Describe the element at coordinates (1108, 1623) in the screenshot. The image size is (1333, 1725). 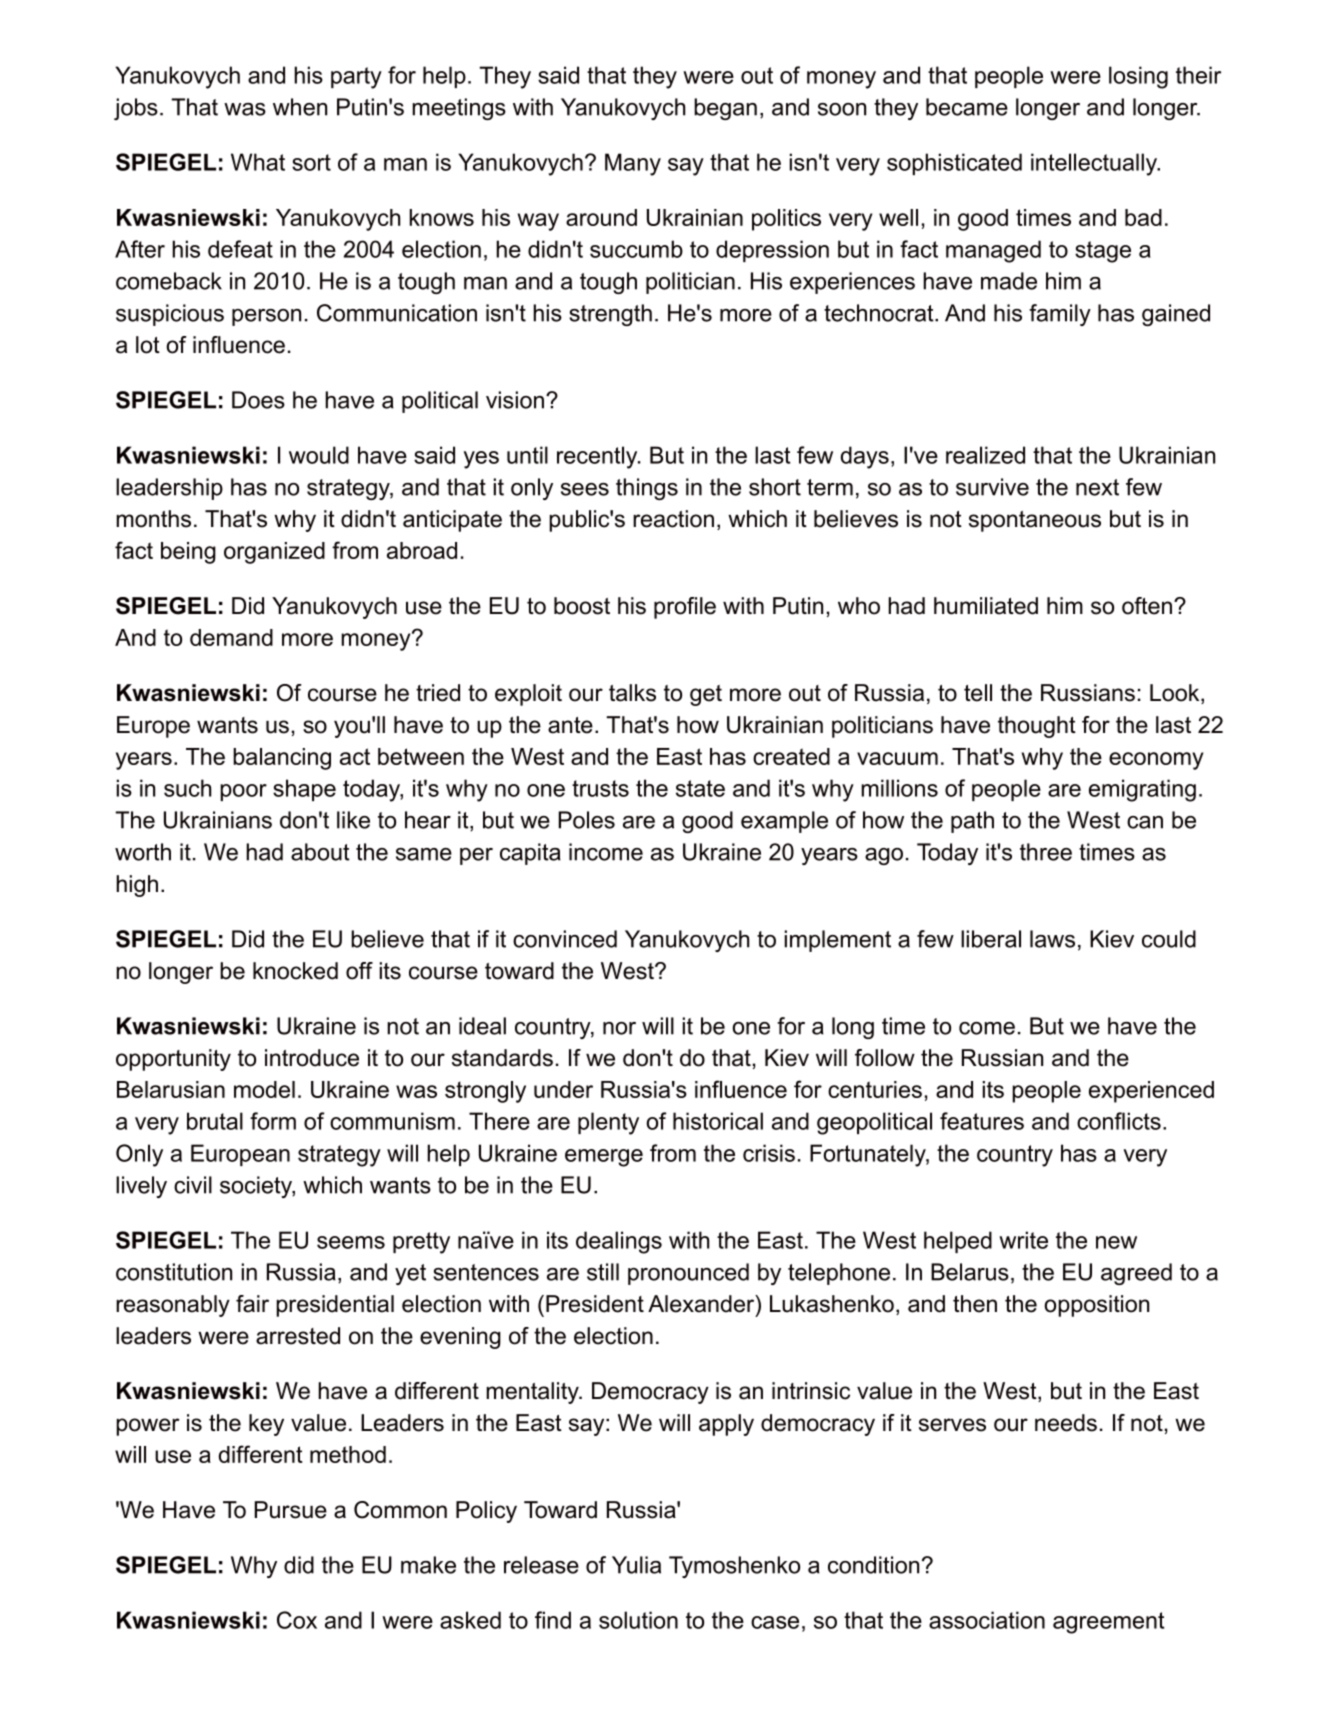
I see `agreement` at that location.
